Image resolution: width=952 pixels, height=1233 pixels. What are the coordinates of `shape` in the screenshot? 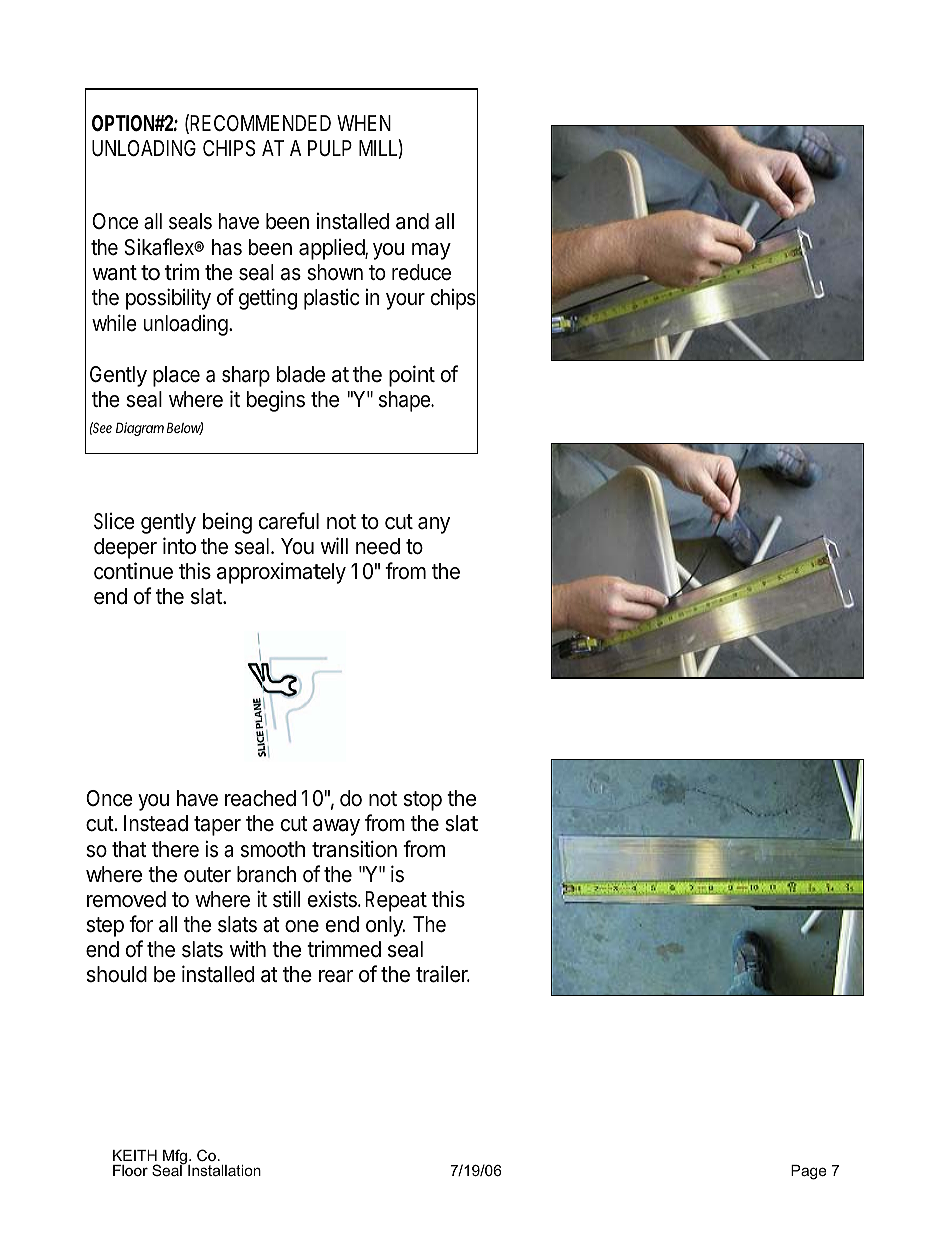 It's located at (405, 401).
